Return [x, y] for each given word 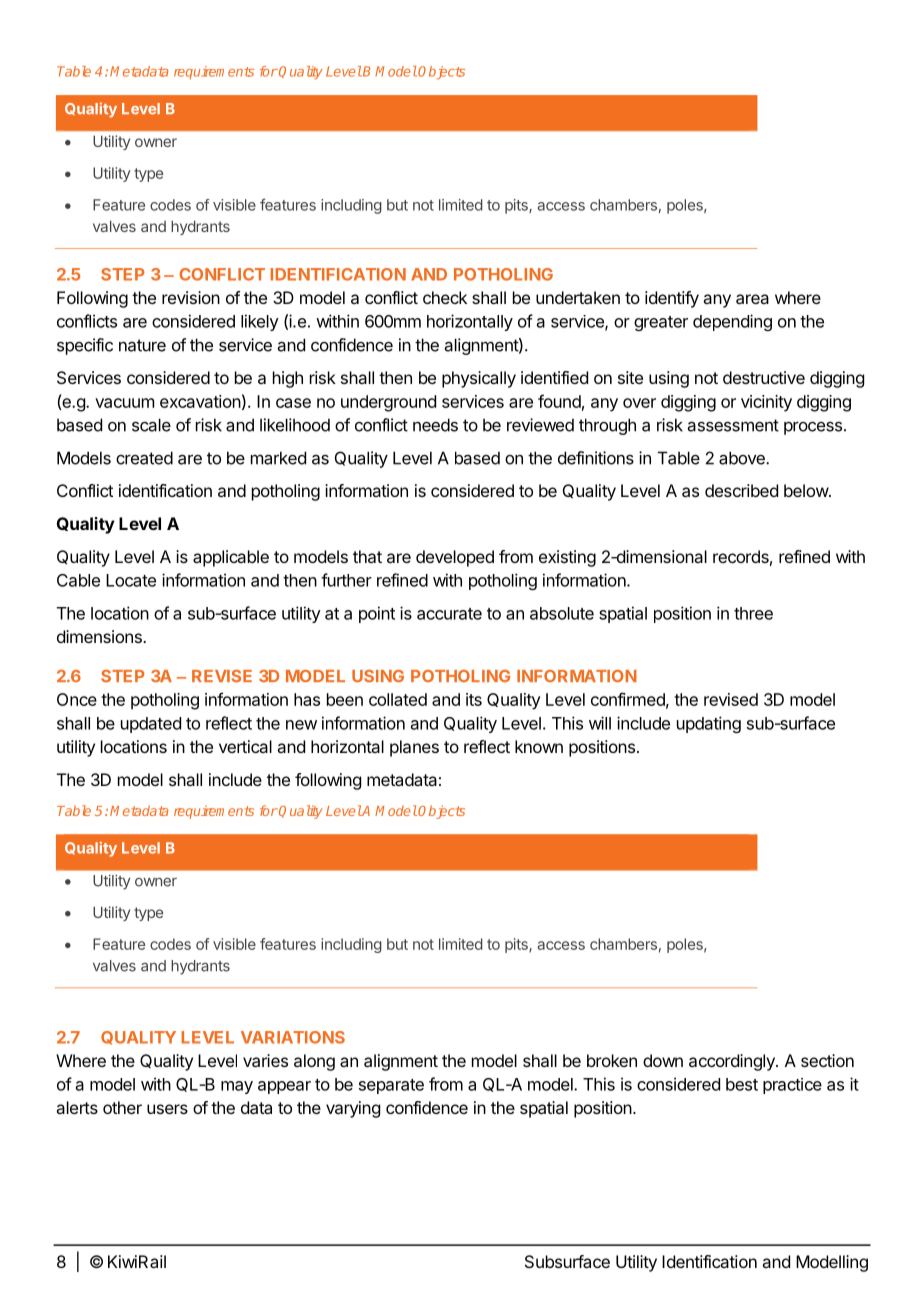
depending [732, 322]
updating [709, 724]
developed [455, 558]
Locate [131, 580]
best [742, 1084]
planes [414, 748]
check [445, 297]
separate [391, 1086]
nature [142, 345]
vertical [245, 746]
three [753, 613]
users [167, 1109]
